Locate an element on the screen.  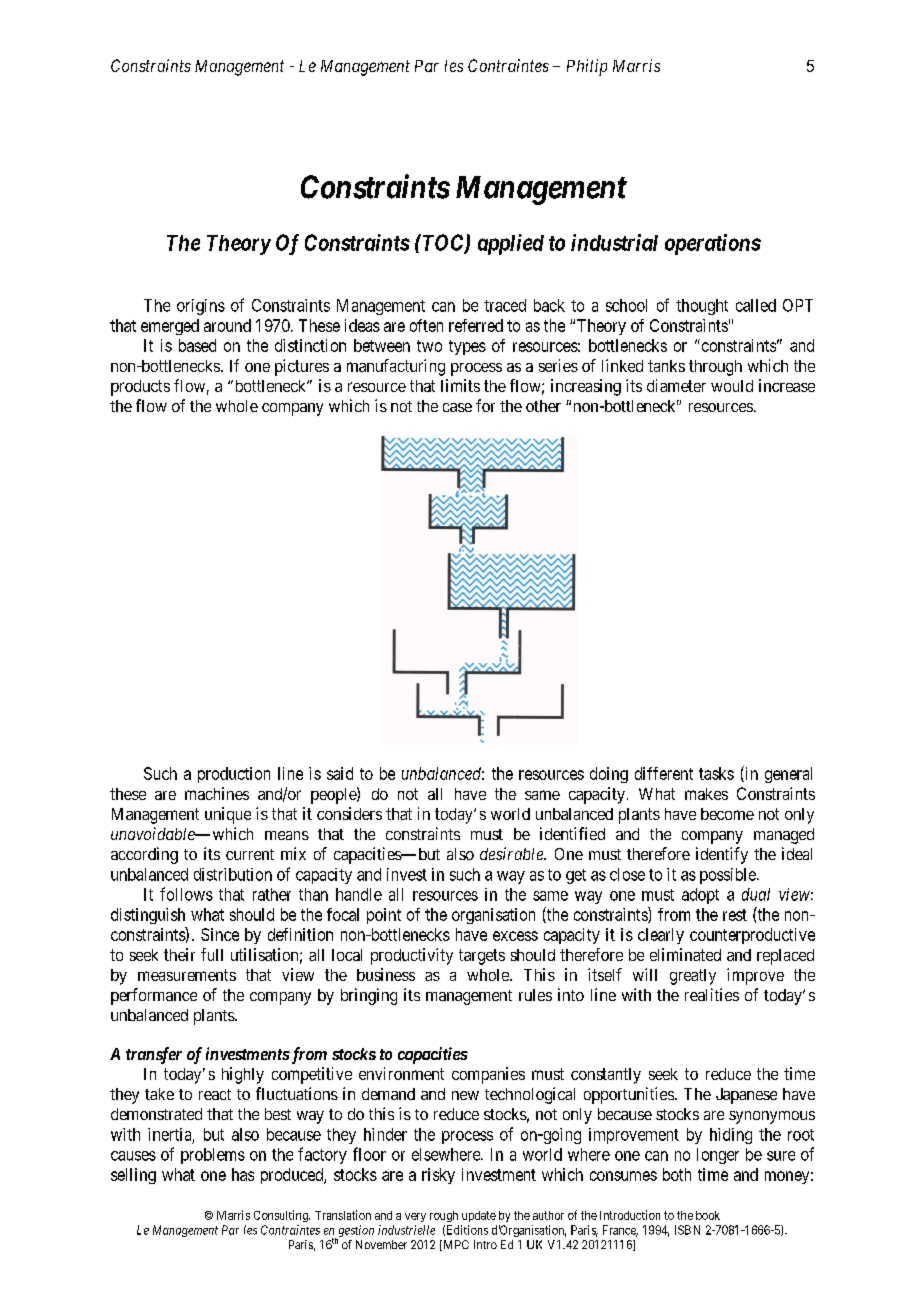
rest is located at coordinates (735, 915).
